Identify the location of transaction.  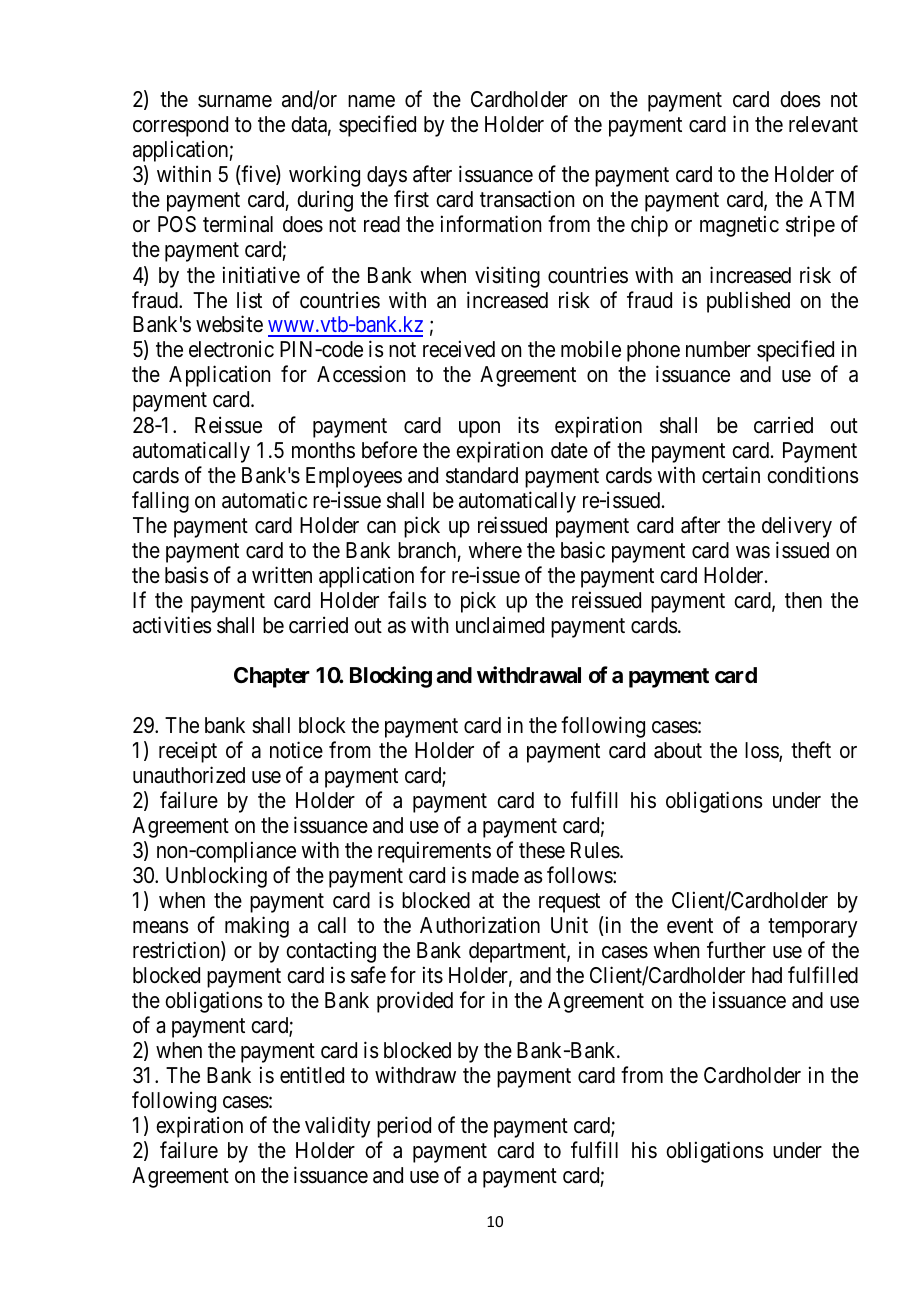
(527, 199).
